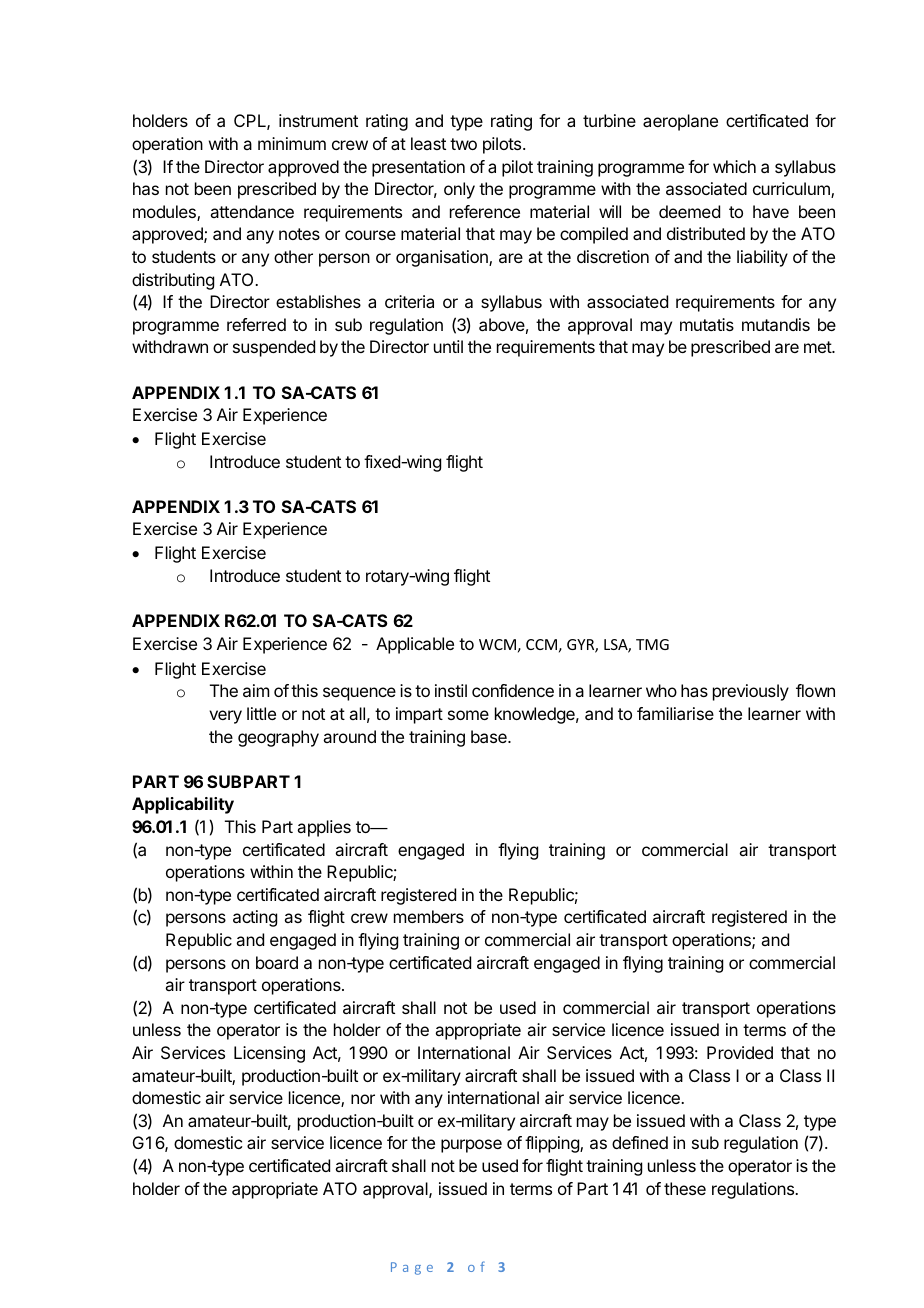 The width and height of the screenshot is (924, 1308). What do you see at coordinates (751, 692) in the screenshot?
I see `previously` at bounding box center [751, 692].
